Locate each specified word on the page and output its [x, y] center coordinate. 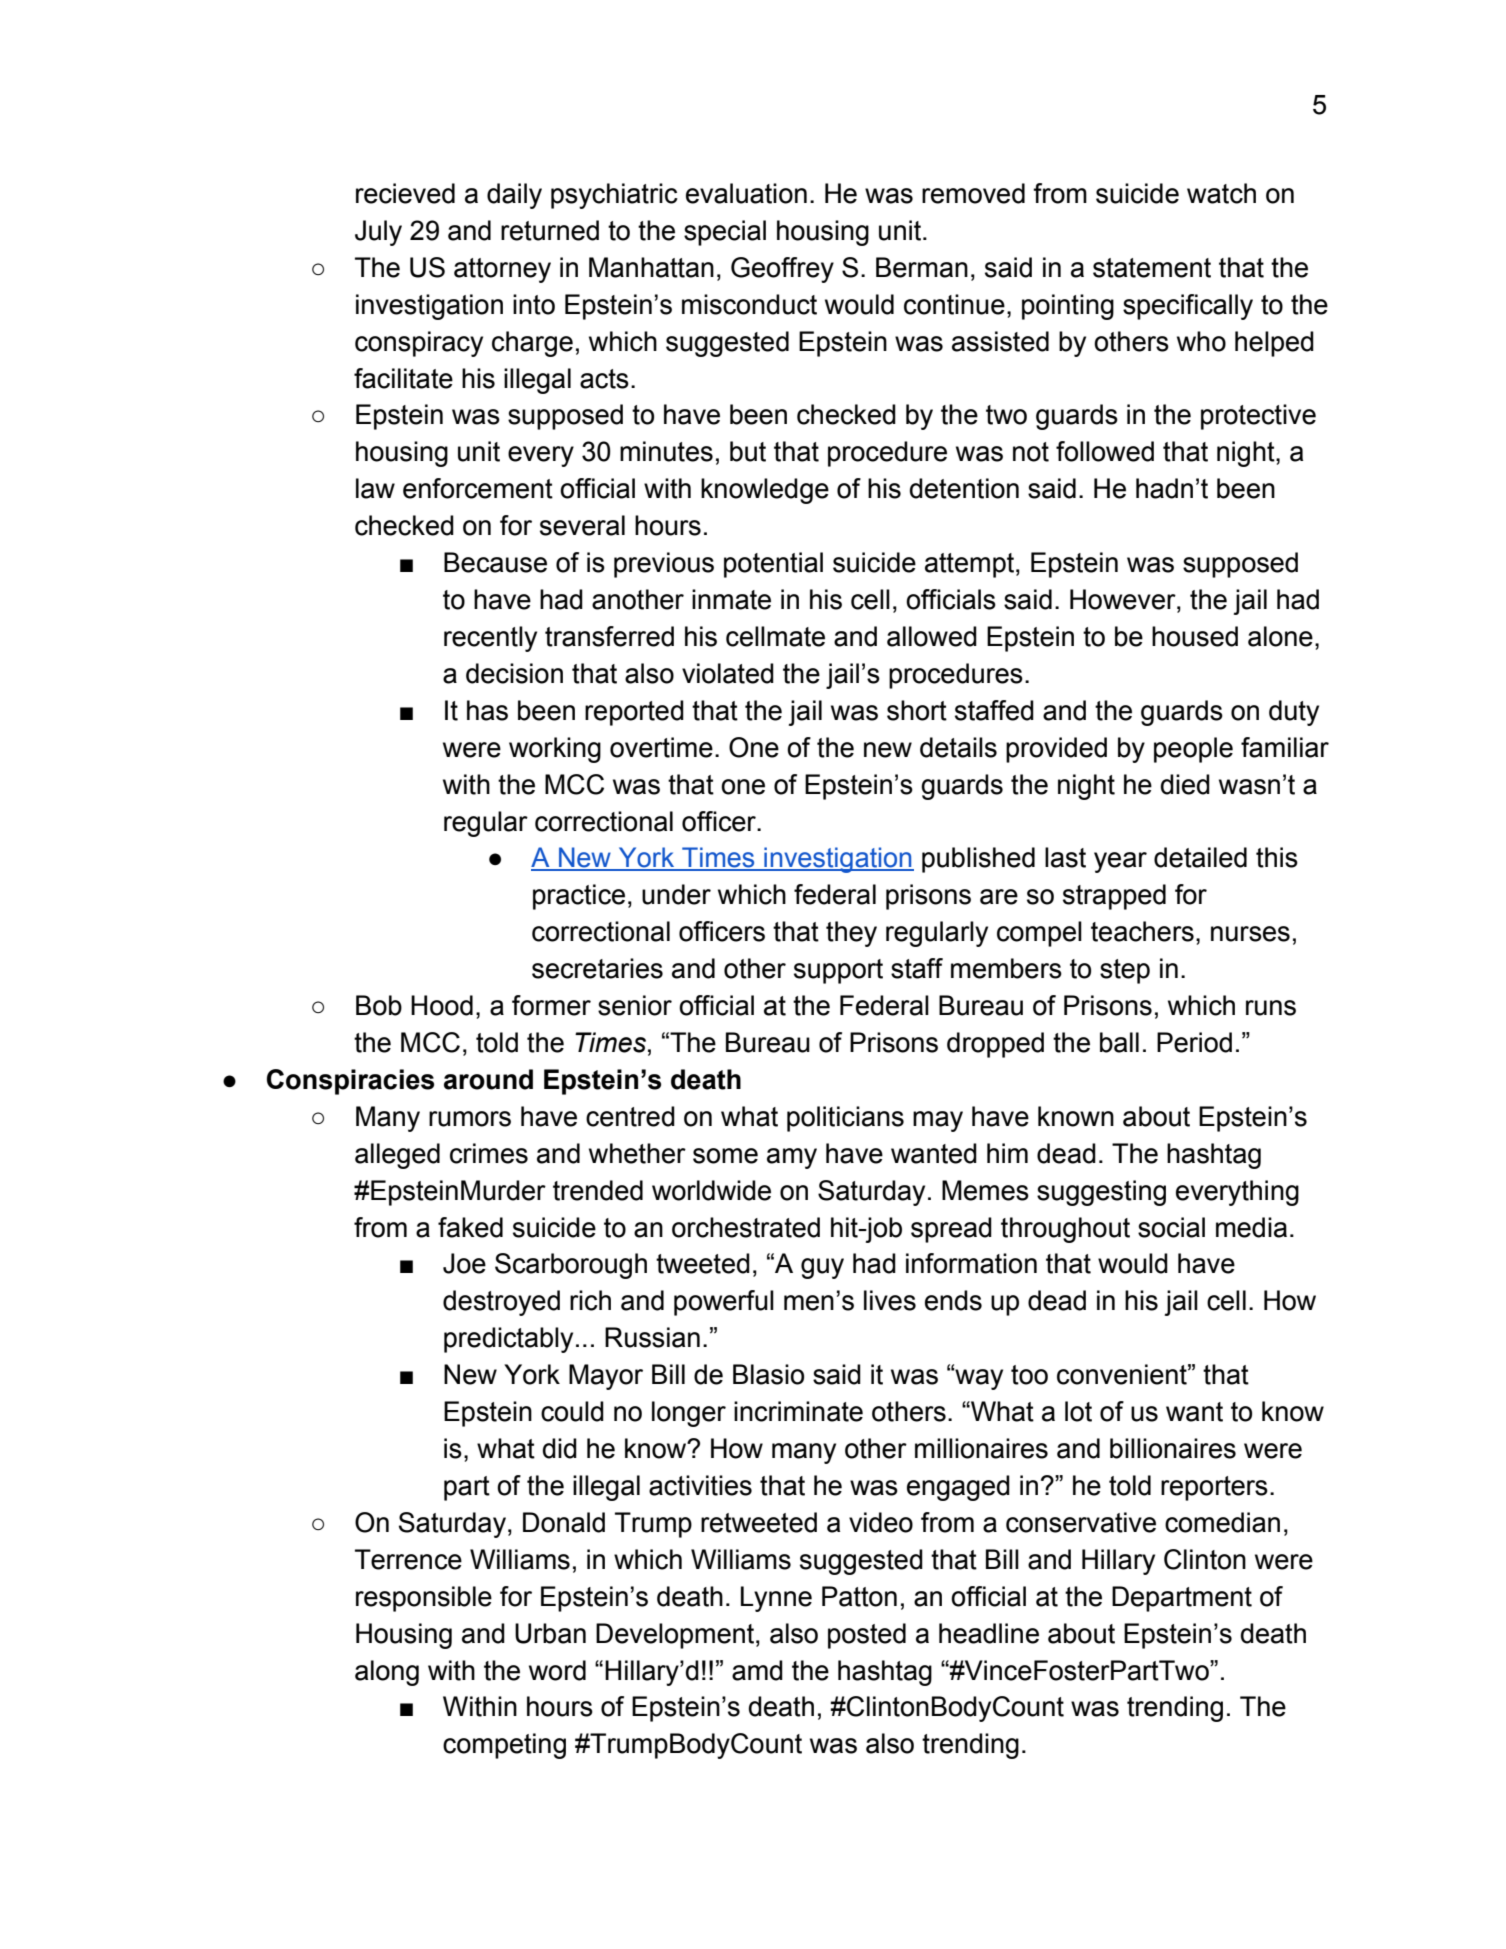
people [1193, 750]
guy [822, 1268]
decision [514, 673]
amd [757, 1670]
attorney [502, 270]
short [917, 710]
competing [504, 1746]
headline [989, 1633]
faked [470, 1227]
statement [1152, 268]
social [1171, 1227]
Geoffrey [782, 270]
